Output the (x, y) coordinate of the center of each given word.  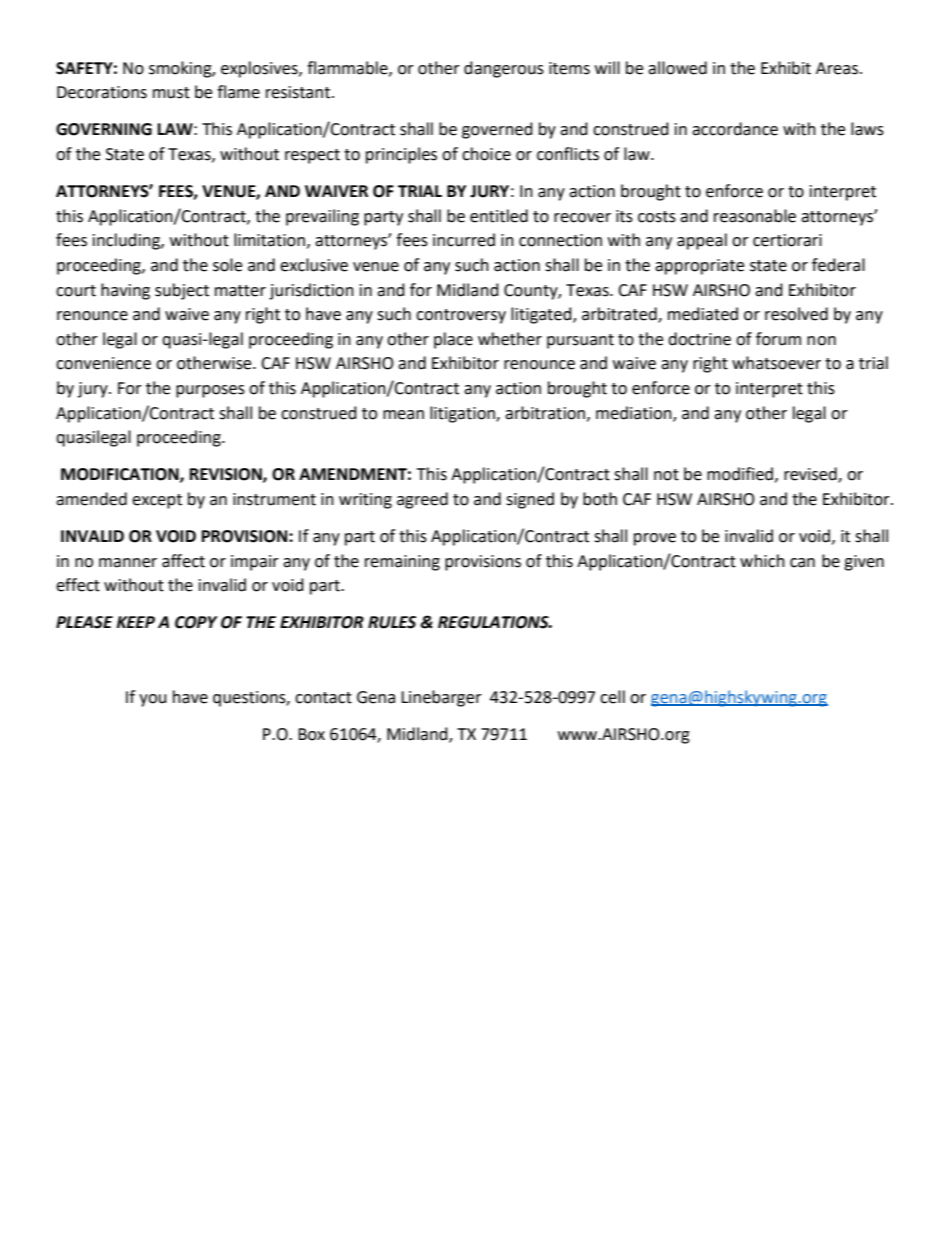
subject (182, 291)
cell (612, 697)
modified (740, 474)
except (157, 501)
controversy (461, 316)
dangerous (504, 69)
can (802, 563)
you (153, 700)
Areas (838, 68)
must (171, 93)
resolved (796, 314)
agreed (422, 500)
